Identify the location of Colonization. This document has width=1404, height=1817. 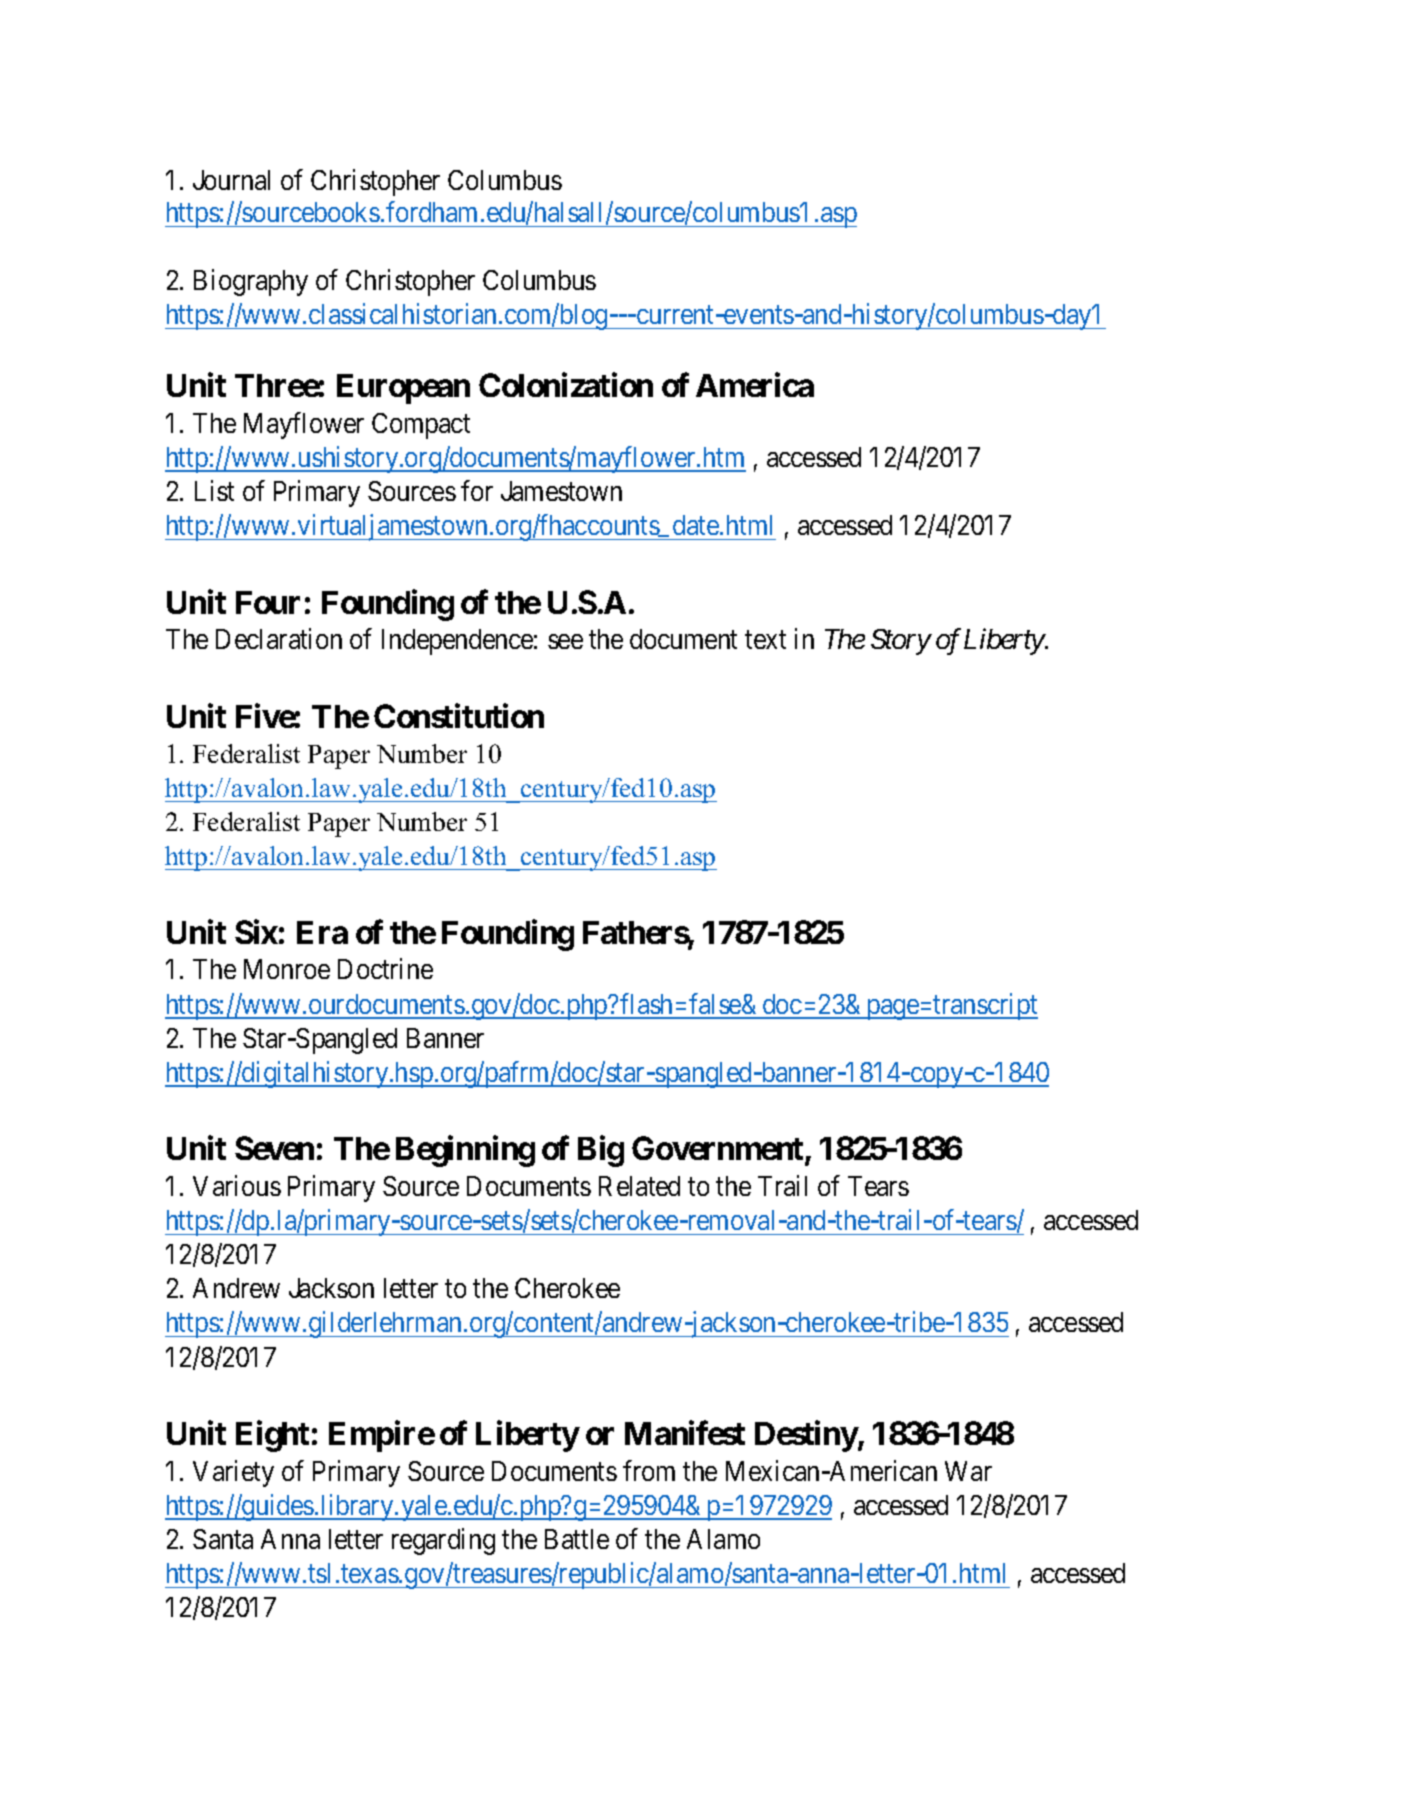
(566, 385).
